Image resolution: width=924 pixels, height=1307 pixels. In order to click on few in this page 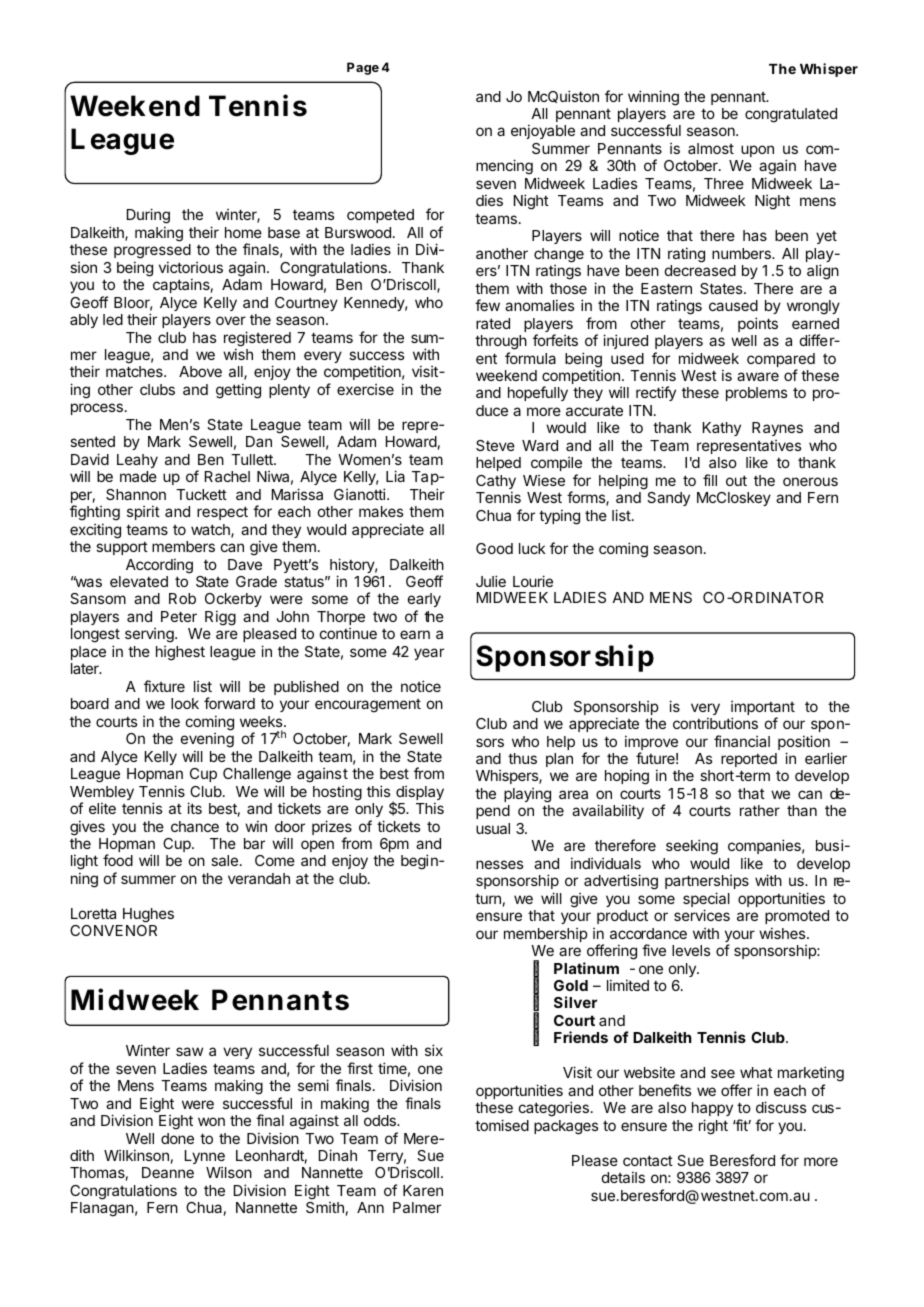, I will do `click(487, 305)`.
